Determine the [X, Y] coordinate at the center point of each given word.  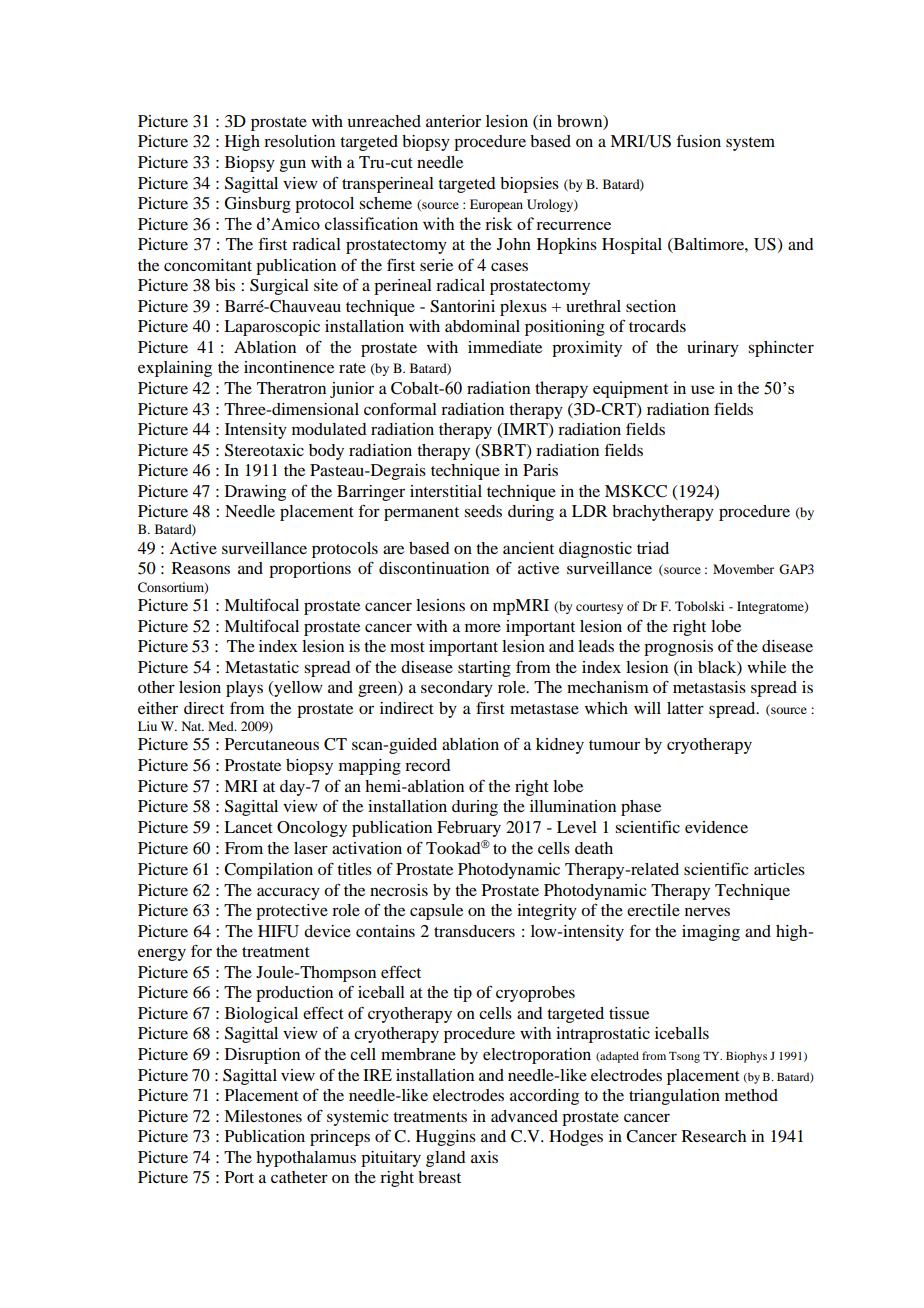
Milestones [263, 1116]
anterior [453, 121]
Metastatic [262, 667]
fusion [699, 140]
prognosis [678, 648]
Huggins [446, 1138]
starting [484, 669]
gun [293, 165]
